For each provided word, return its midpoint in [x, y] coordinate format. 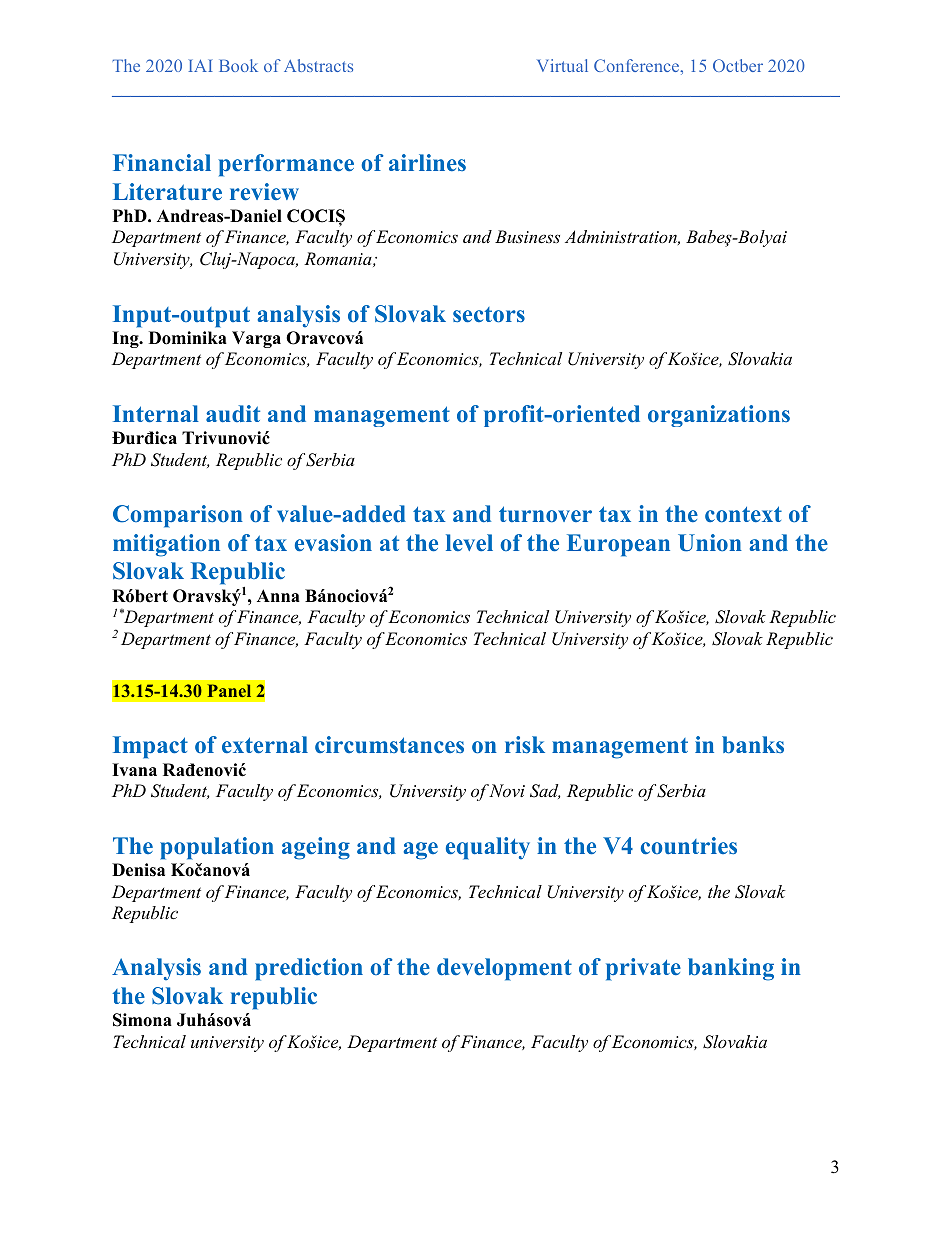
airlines [427, 162]
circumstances [389, 744]
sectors [489, 315]
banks [753, 745]
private [643, 969]
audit [233, 413]
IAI [200, 65]
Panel [229, 690]
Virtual [562, 65]
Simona [142, 1020]
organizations [719, 416]
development [504, 969]
